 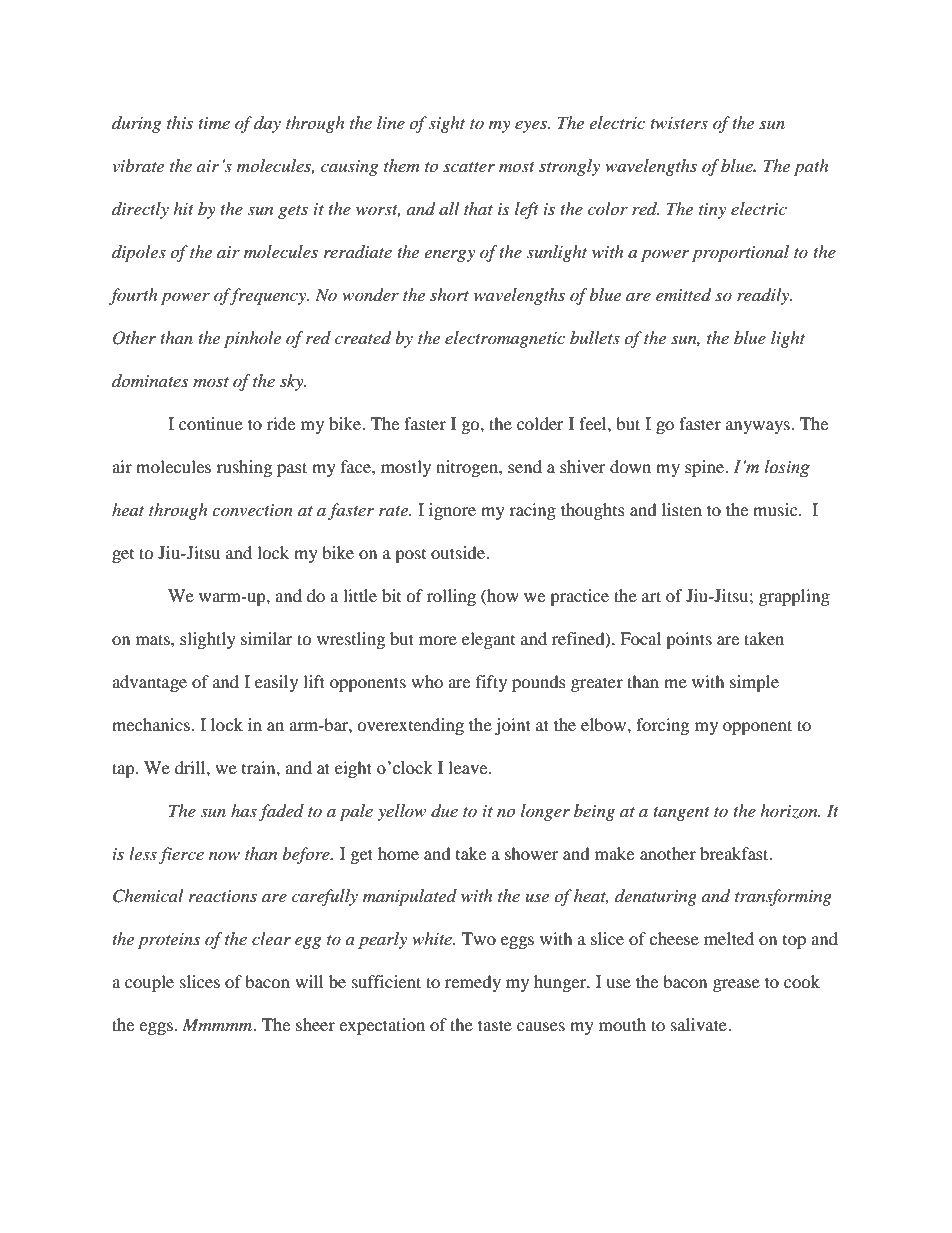 I want to click on scatter, so click(x=469, y=167).
